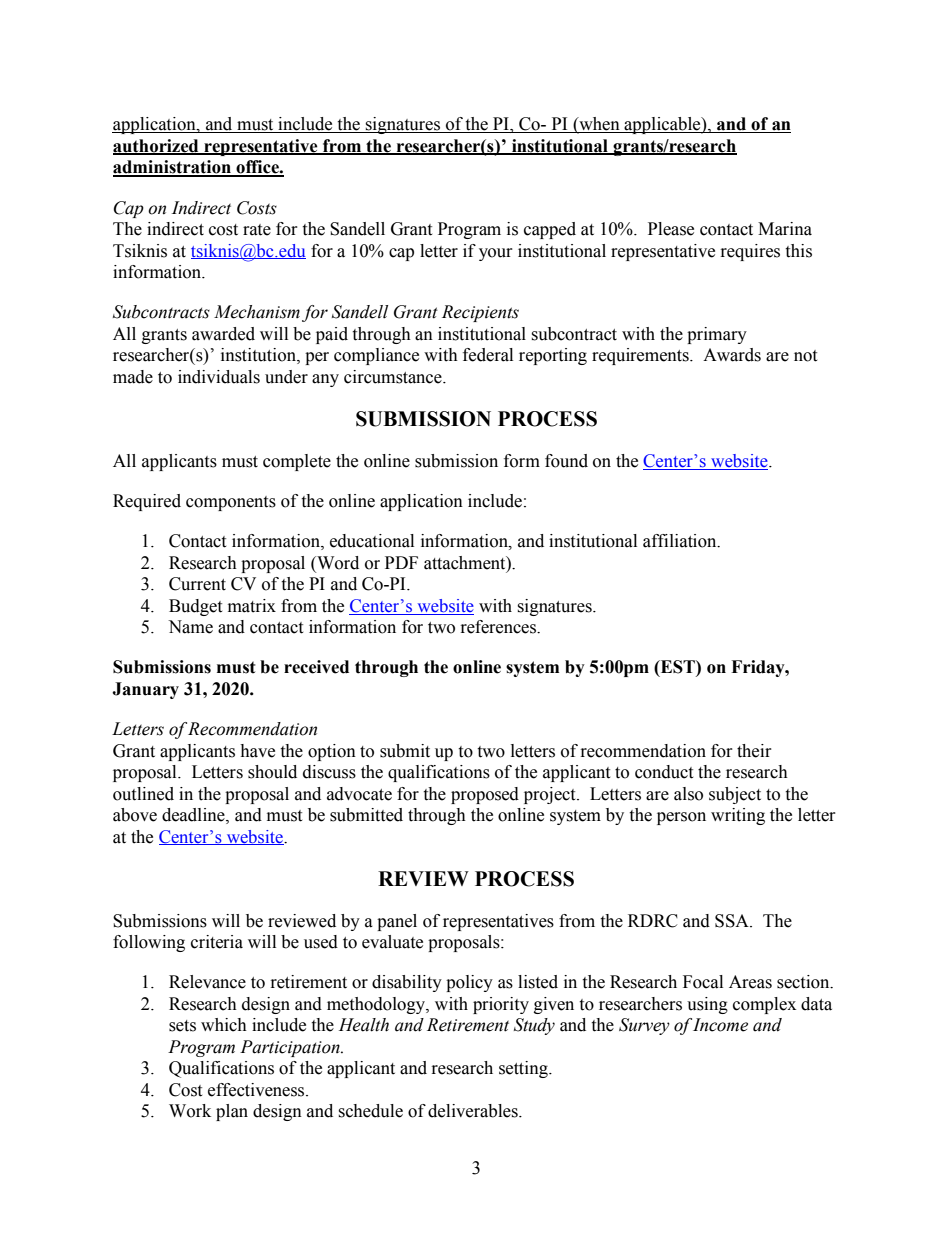  Describe the element at coordinates (735, 795) in the document. I see `subject` at that location.
